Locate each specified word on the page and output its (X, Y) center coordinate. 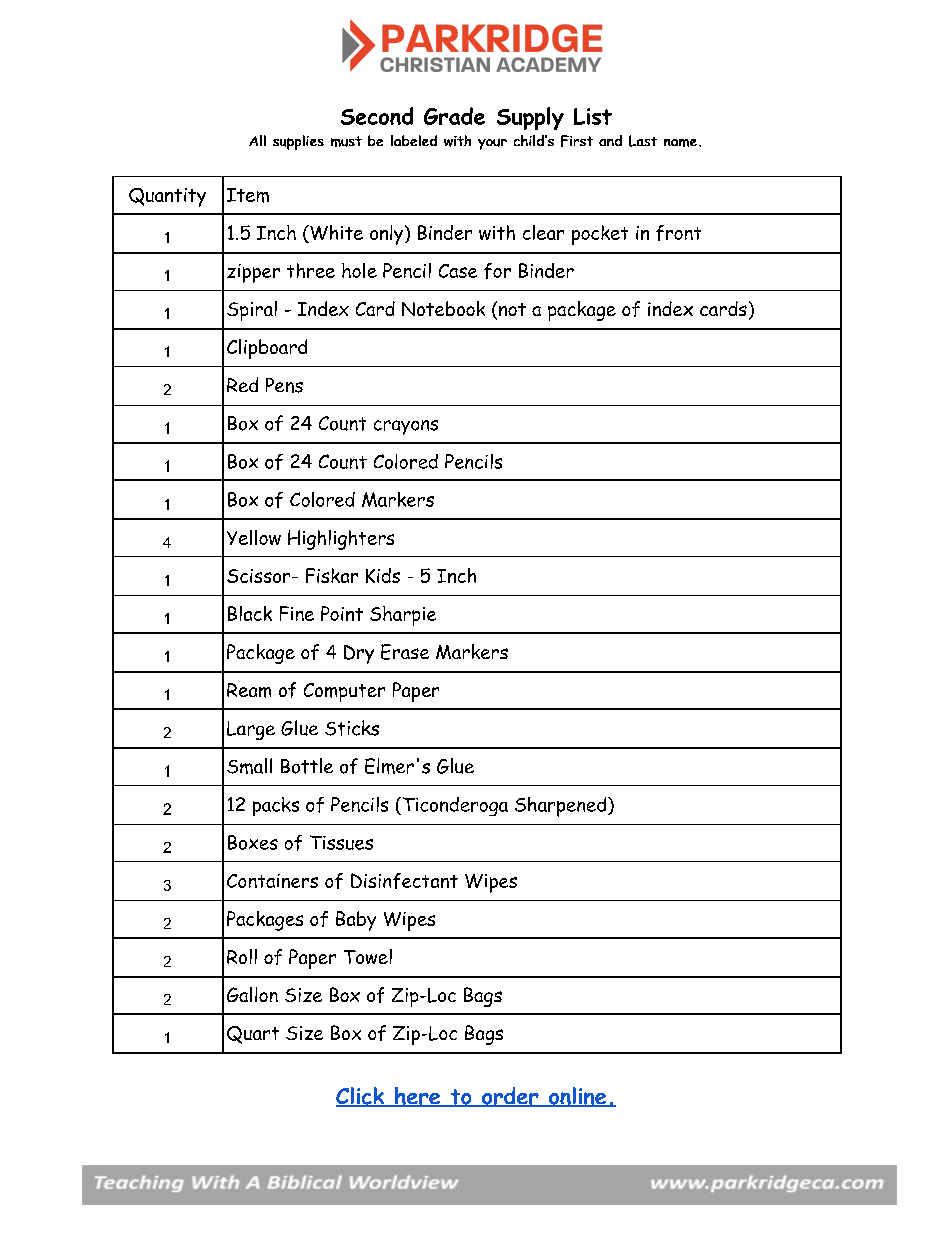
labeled (414, 140)
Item (248, 195)
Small (249, 766)
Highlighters (341, 540)
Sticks (352, 728)
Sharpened (560, 807)
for (497, 271)
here (417, 1097)
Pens (284, 385)
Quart (253, 1035)
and (610, 140)
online (577, 1097)
